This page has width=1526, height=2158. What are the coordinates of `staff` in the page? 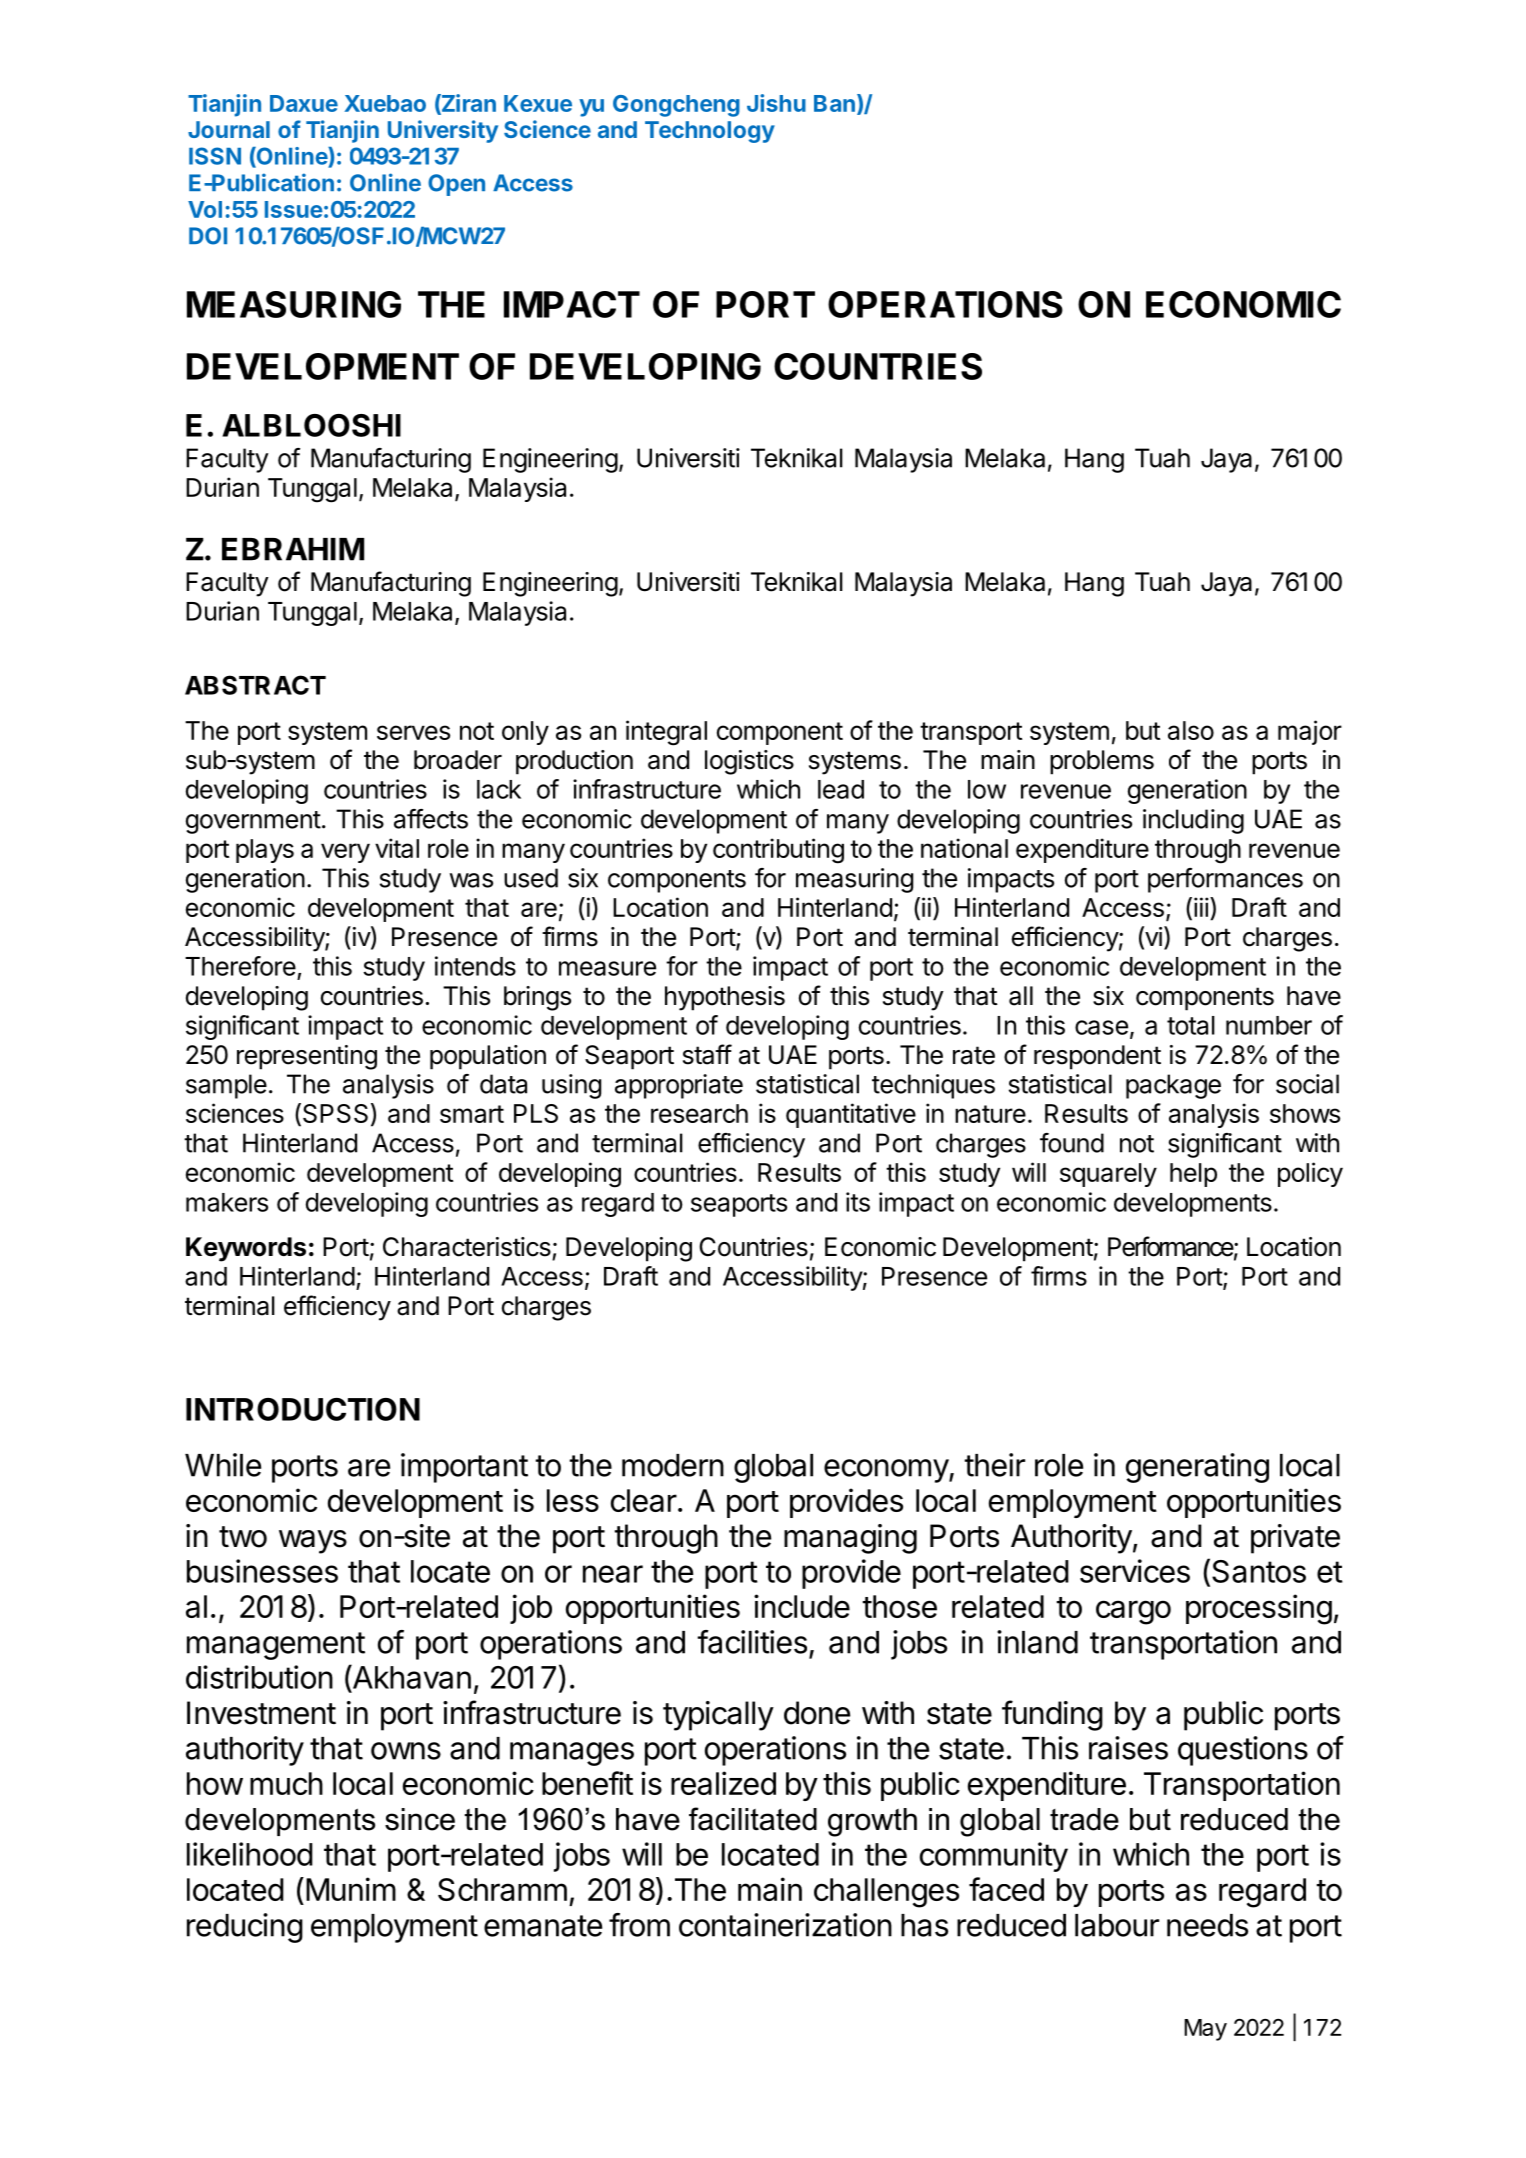 It's located at (707, 1054).
